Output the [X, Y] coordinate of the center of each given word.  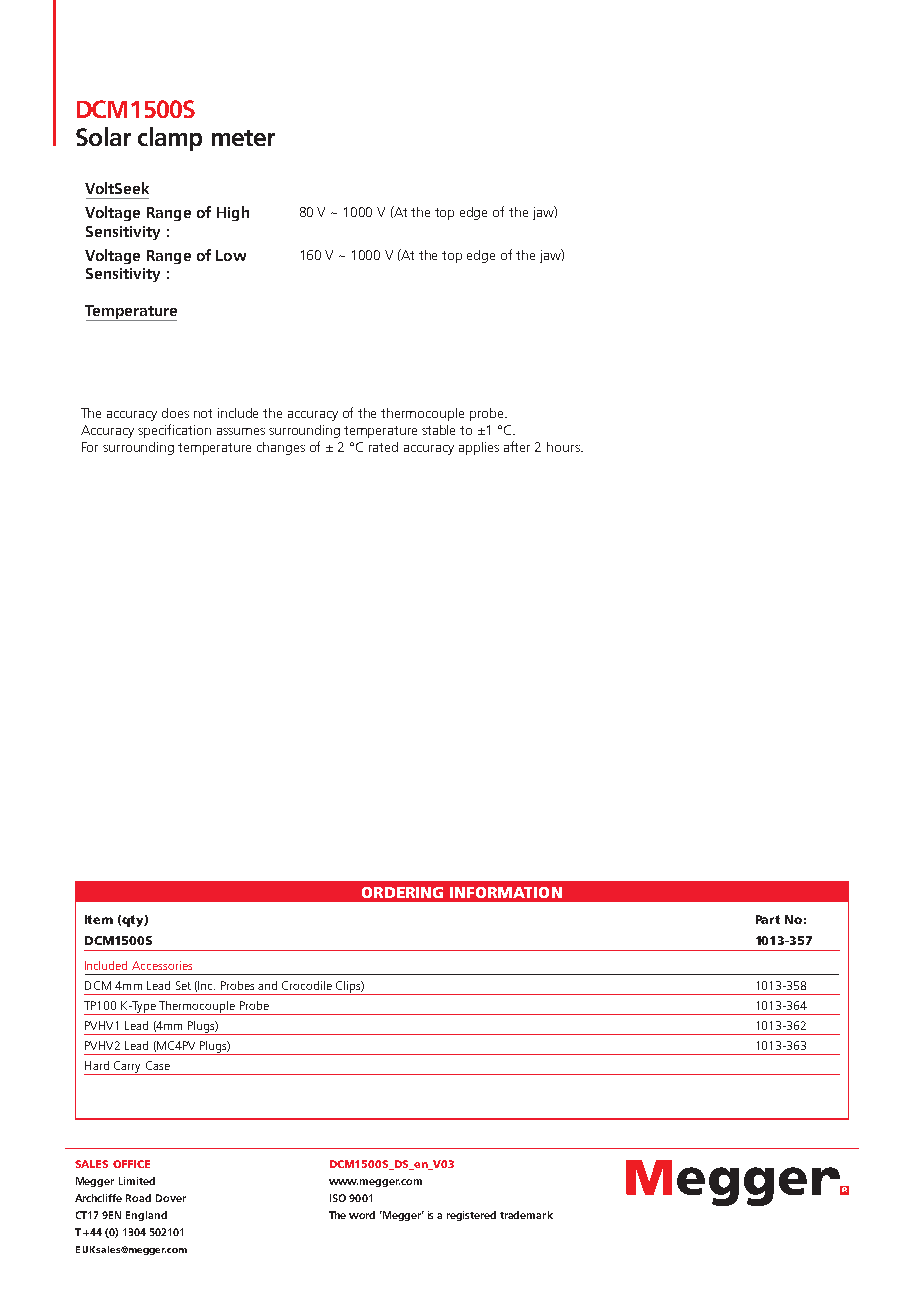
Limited [137, 1181]
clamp [170, 139]
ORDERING [402, 892]
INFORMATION [506, 892]
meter [243, 138]
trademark [526, 1215]
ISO [338, 1198]
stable [438, 430]
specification [174, 431]
